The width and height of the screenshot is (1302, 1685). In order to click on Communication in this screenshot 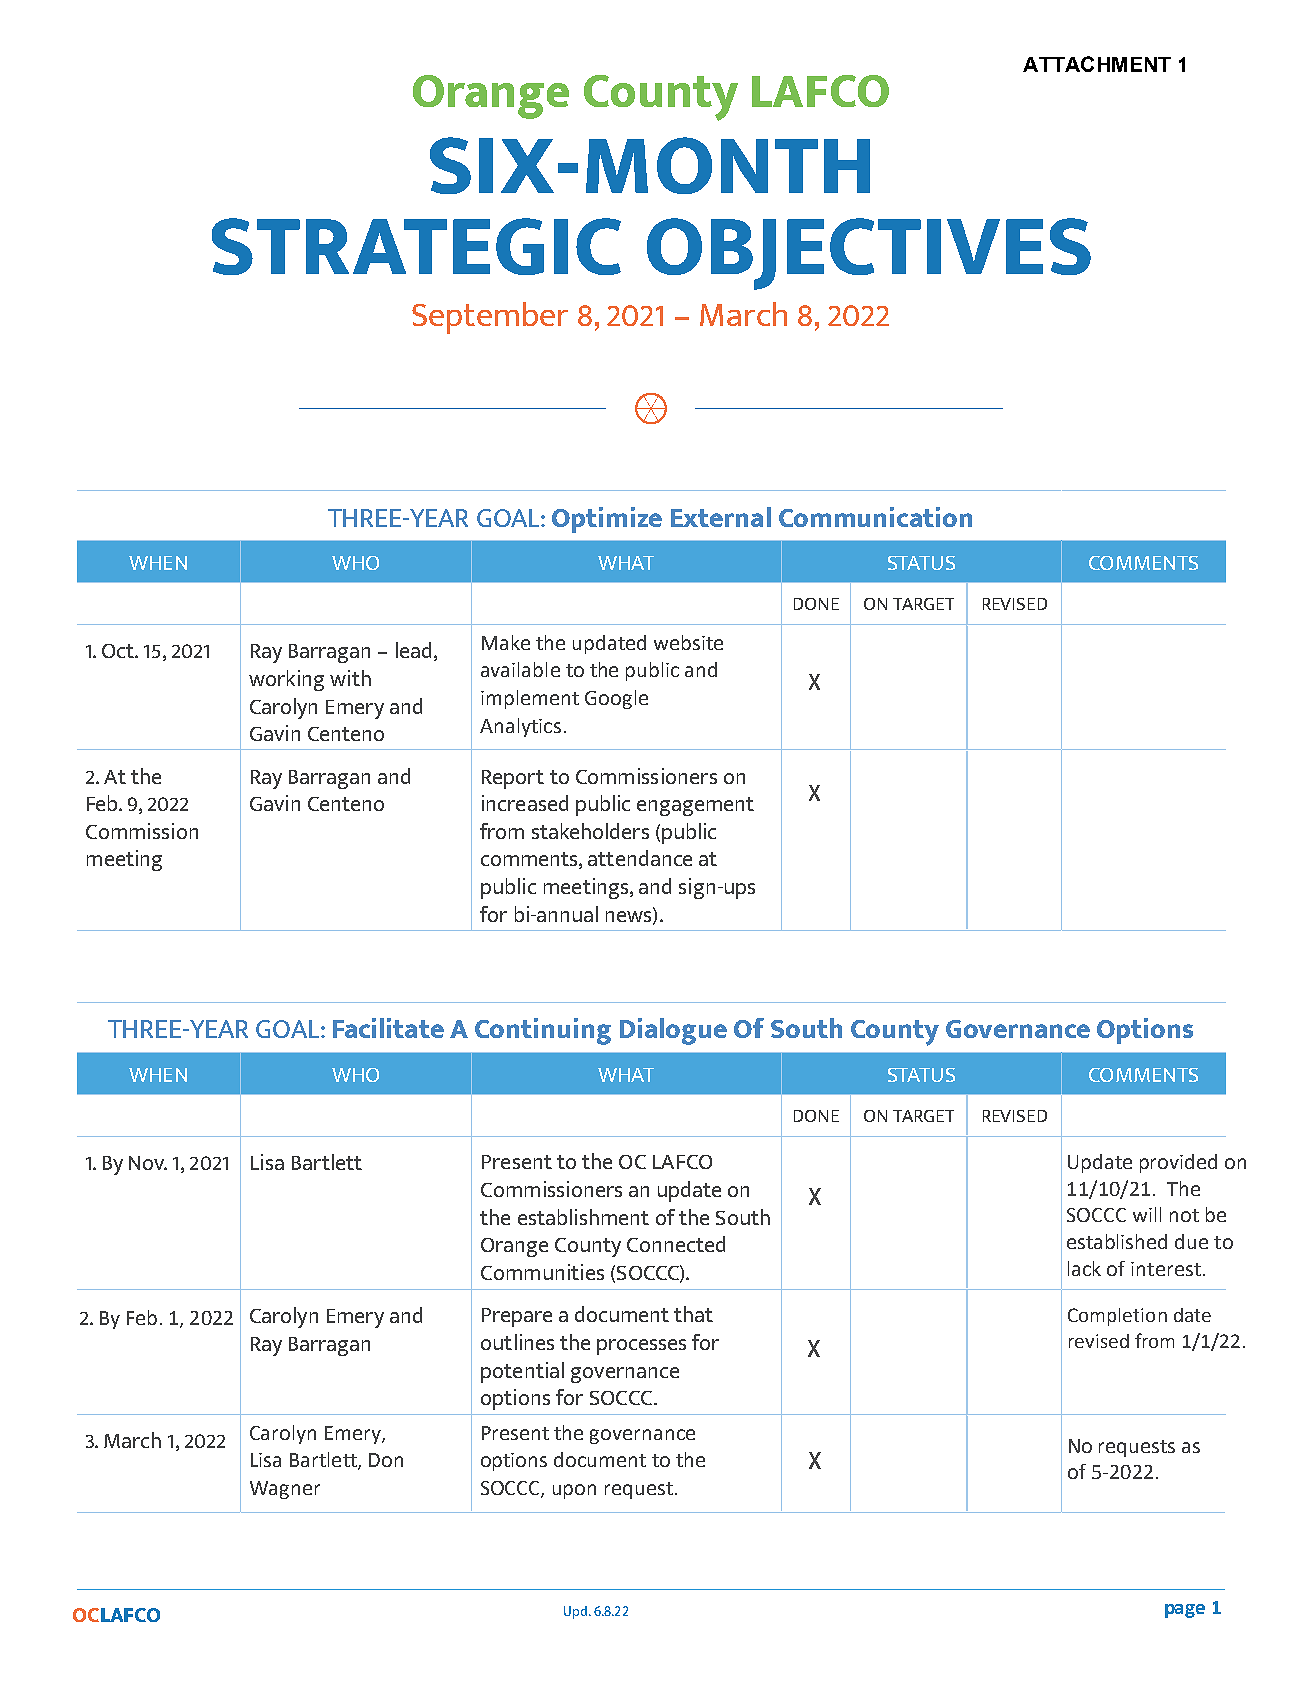, I will do `click(875, 517)`.
